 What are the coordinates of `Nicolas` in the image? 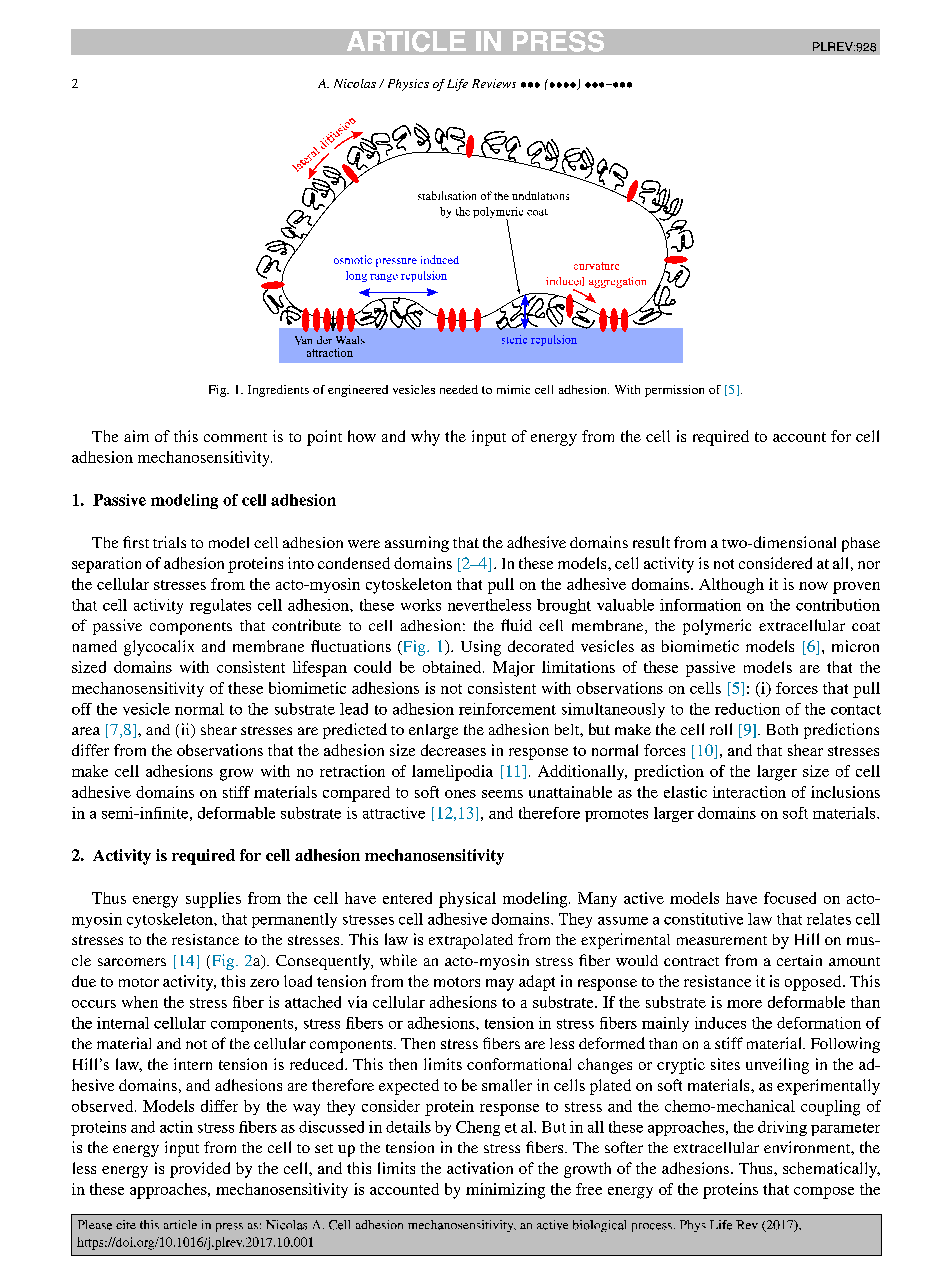 It's located at (355, 83).
